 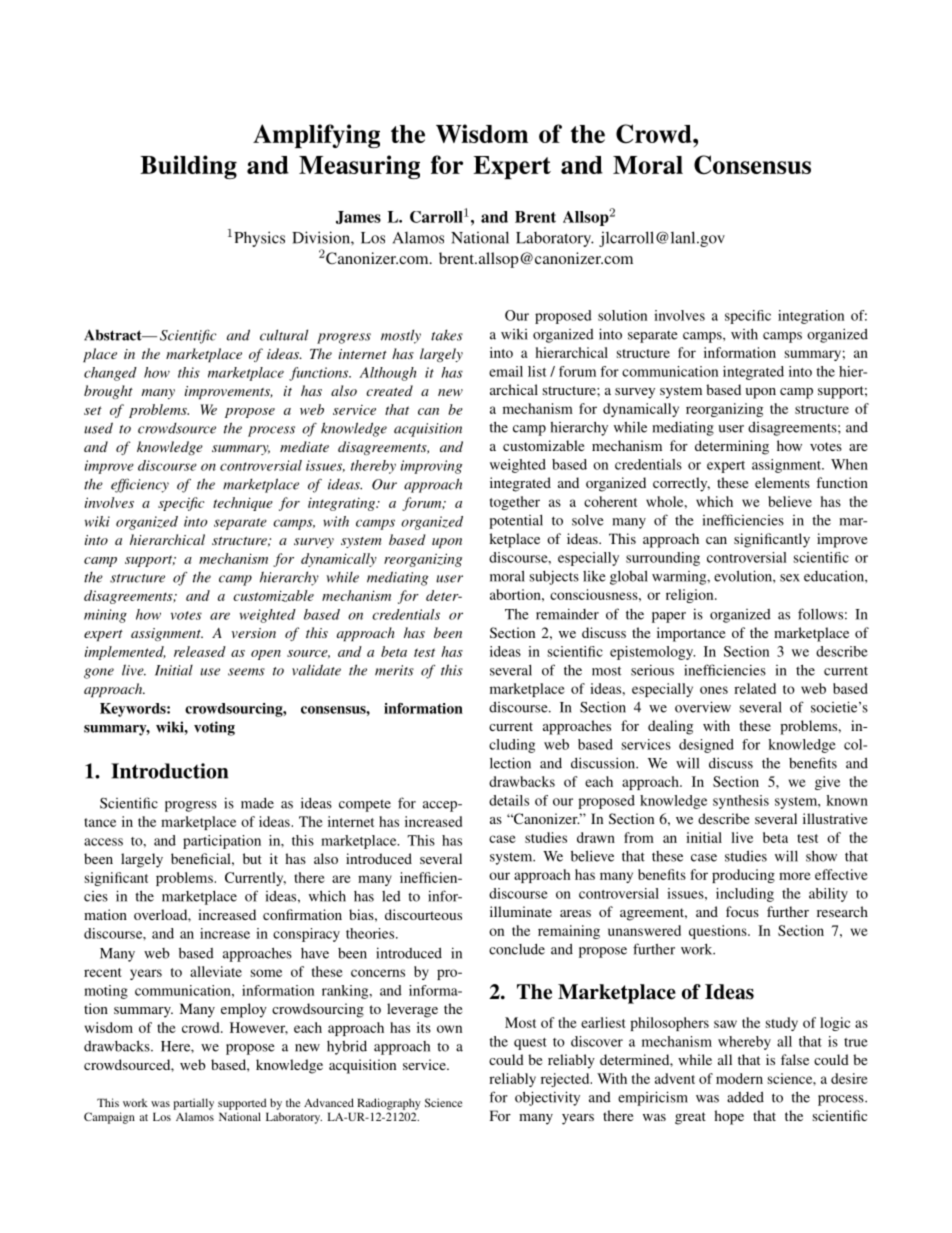 What do you see at coordinates (521, 911) in the screenshot?
I see `illuminate` at bounding box center [521, 911].
